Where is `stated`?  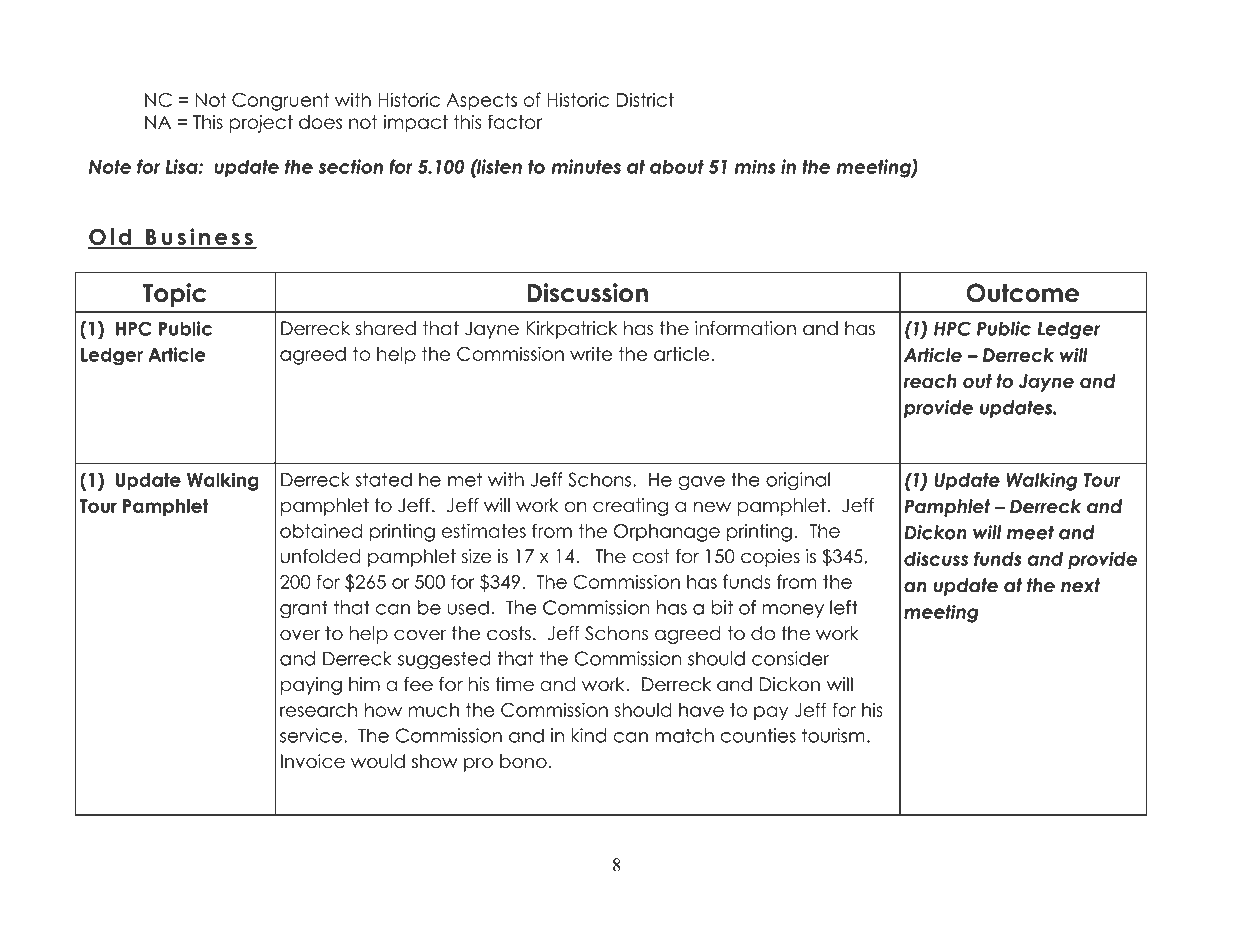 stated is located at coordinates (383, 479).
